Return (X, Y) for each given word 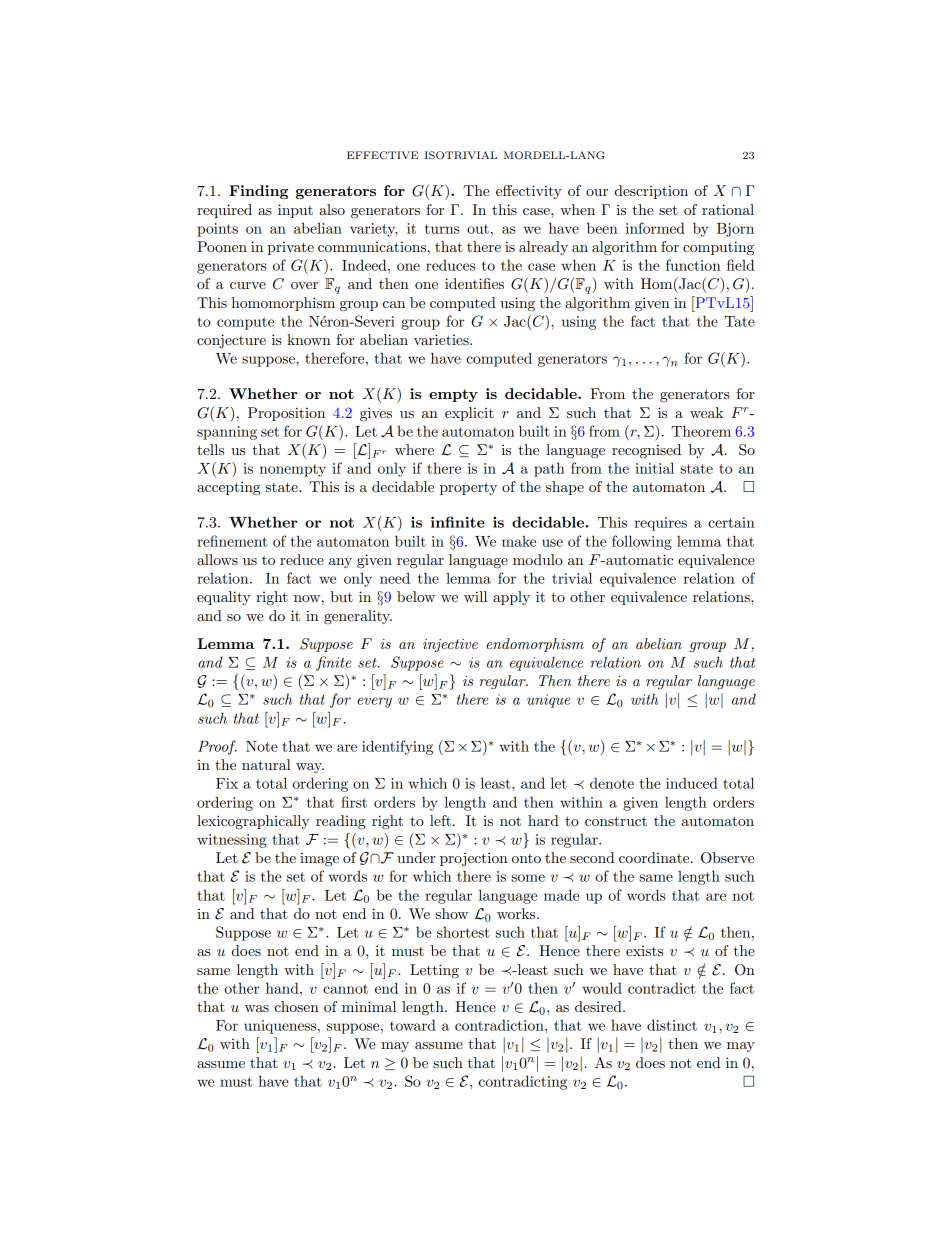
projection (474, 859)
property (468, 489)
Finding (258, 192)
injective (450, 645)
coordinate (655, 857)
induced (692, 783)
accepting (229, 489)
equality (224, 598)
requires (660, 524)
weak (706, 412)
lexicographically (253, 822)
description (651, 192)
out (478, 229)
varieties (442, 339)
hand (283, 988)
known (309, 339)
